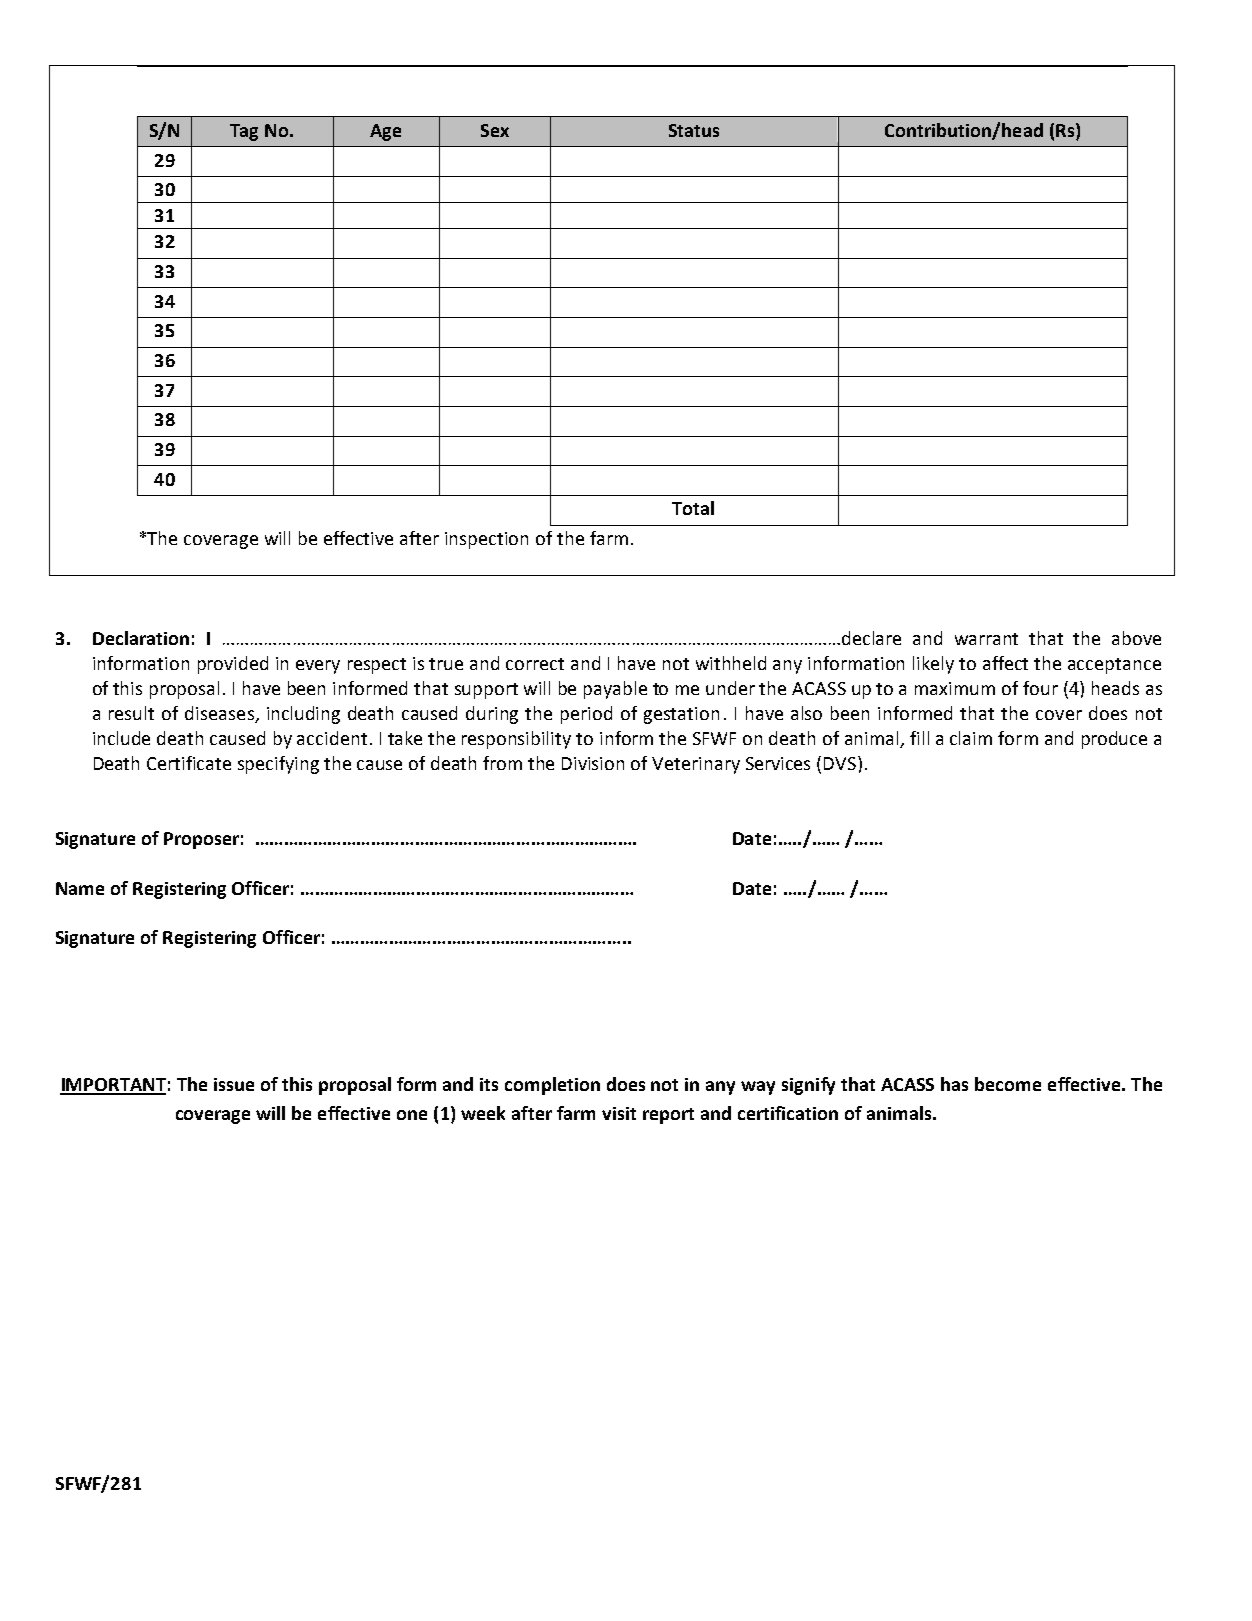 This screenshot has height=1621, width=1252. I want to click on Sex, so click(495, 130).
